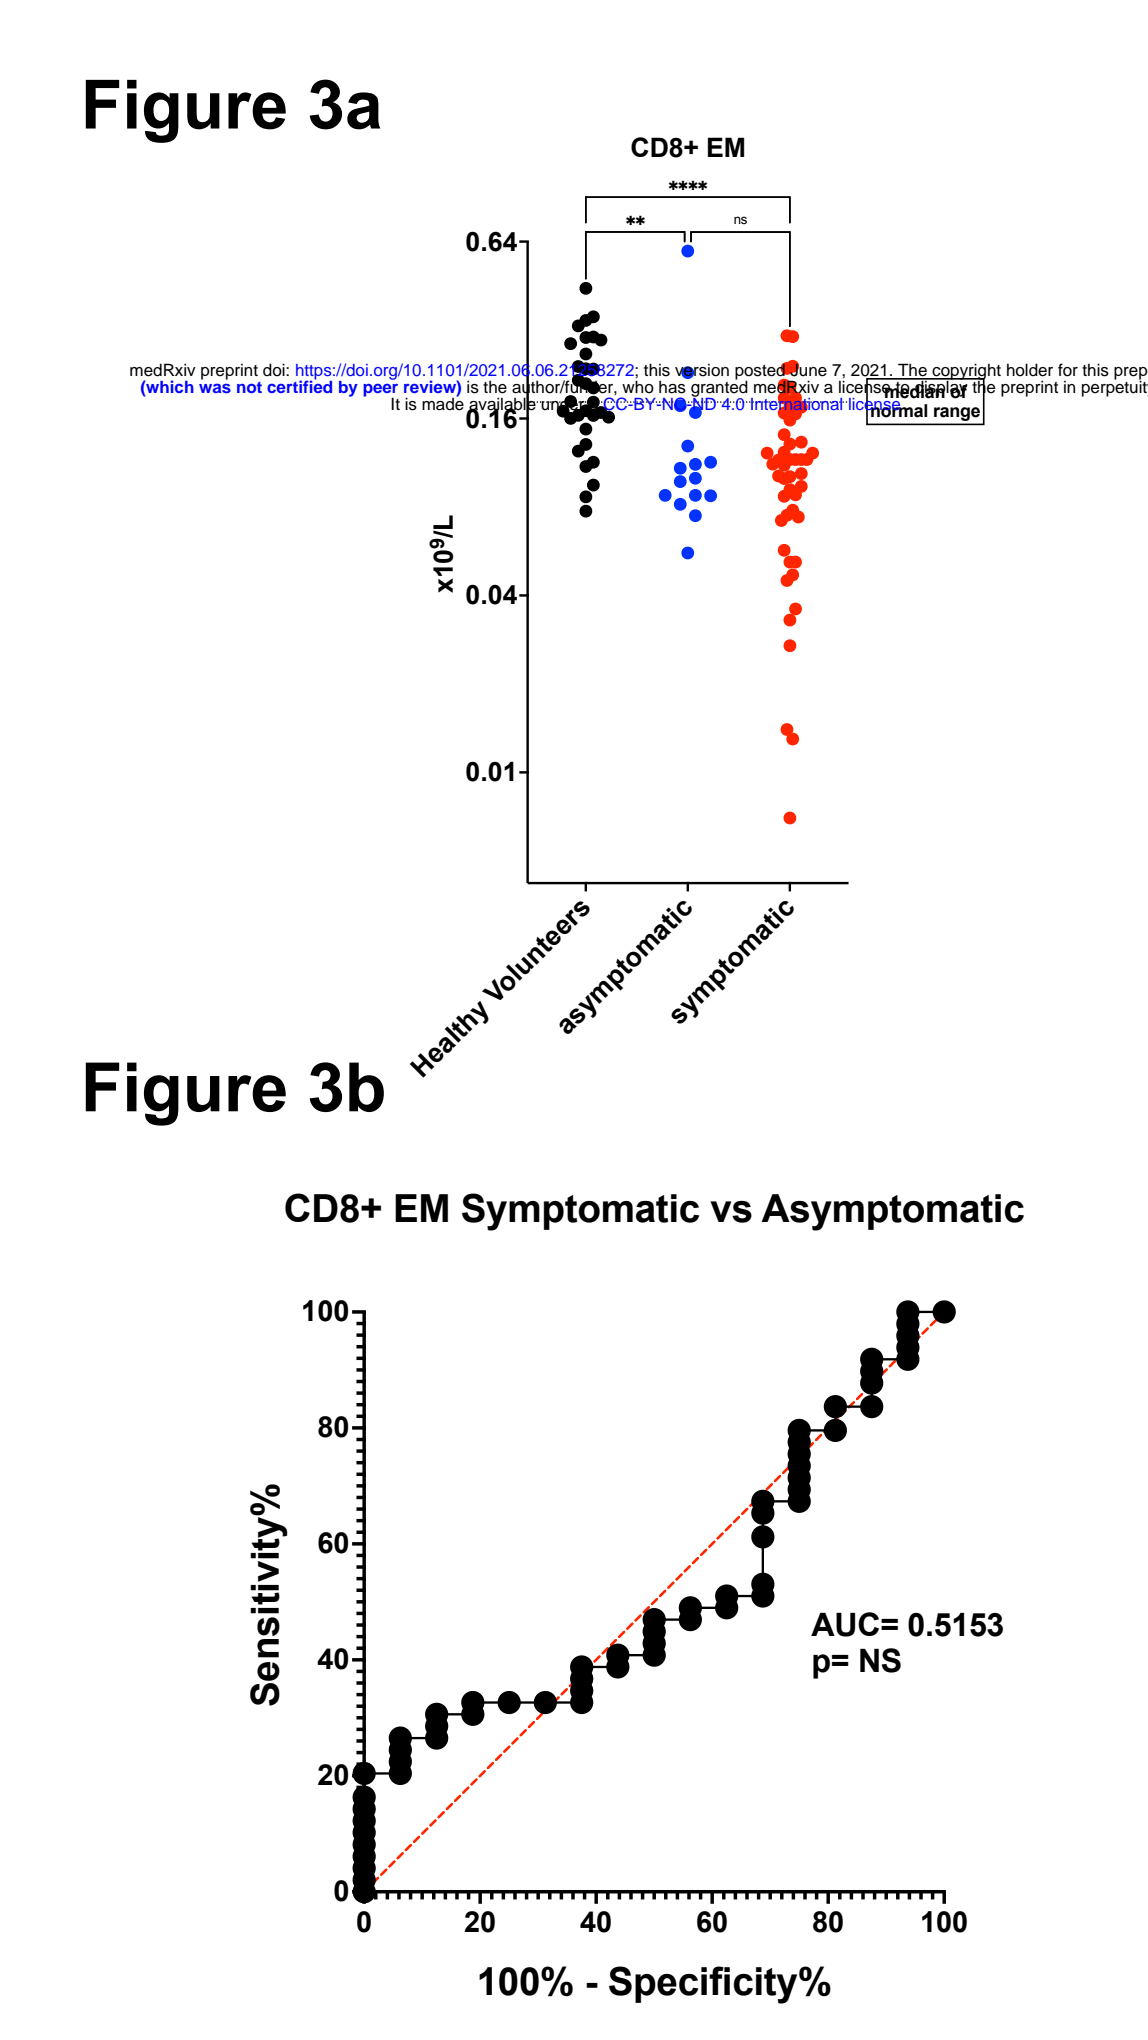 Image resolution: width=1148 pixels, height=2040 pixels. I want to click on available, so click(502, 404).
